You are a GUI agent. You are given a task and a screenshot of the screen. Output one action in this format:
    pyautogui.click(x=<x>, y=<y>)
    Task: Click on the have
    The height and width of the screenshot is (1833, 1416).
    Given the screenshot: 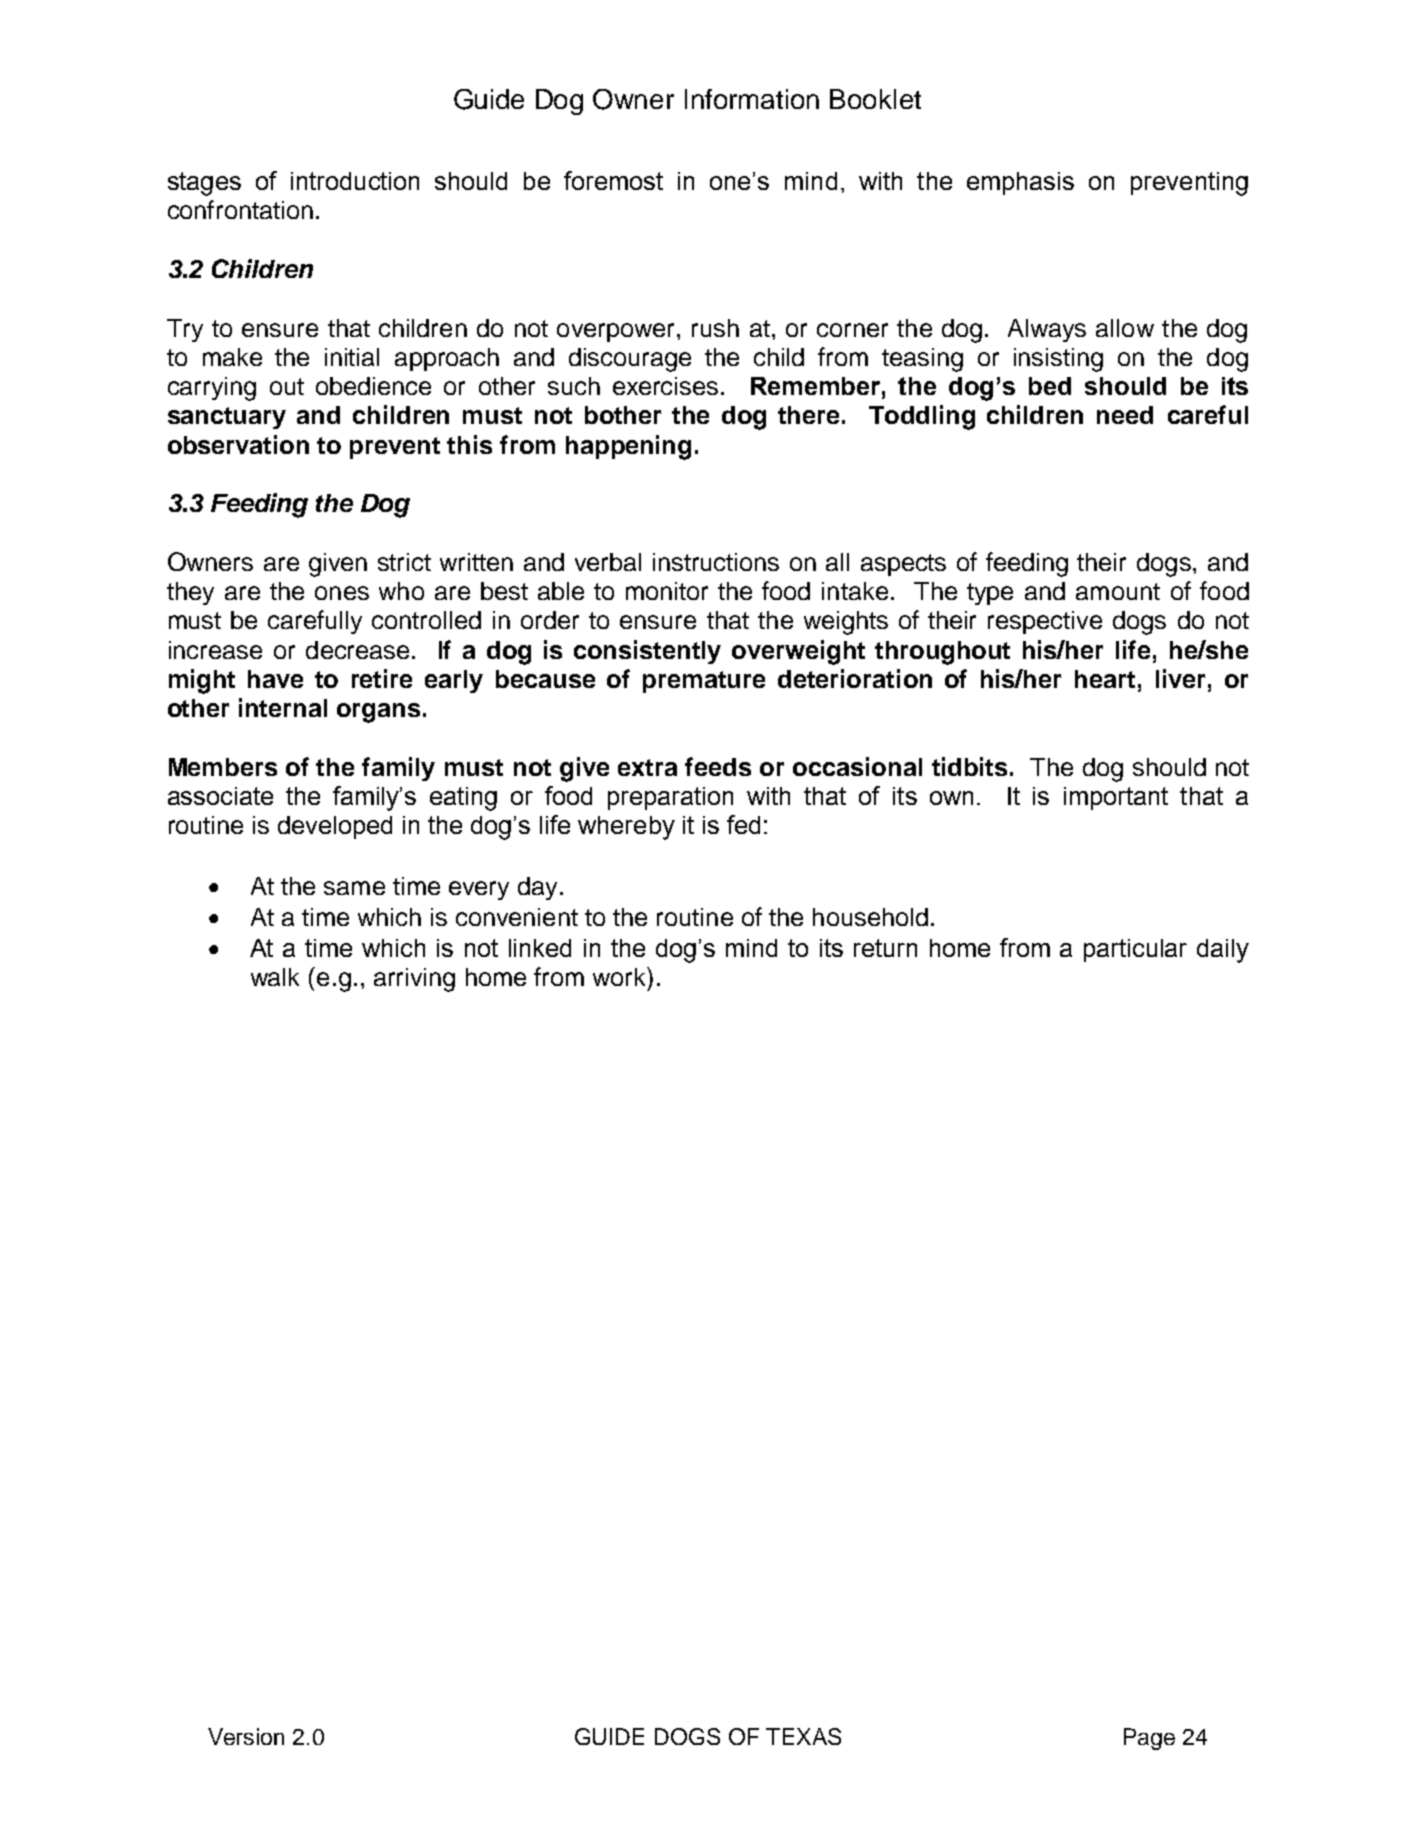 What is the action you would take?
    pyautogui.click(x=275, y=679)
